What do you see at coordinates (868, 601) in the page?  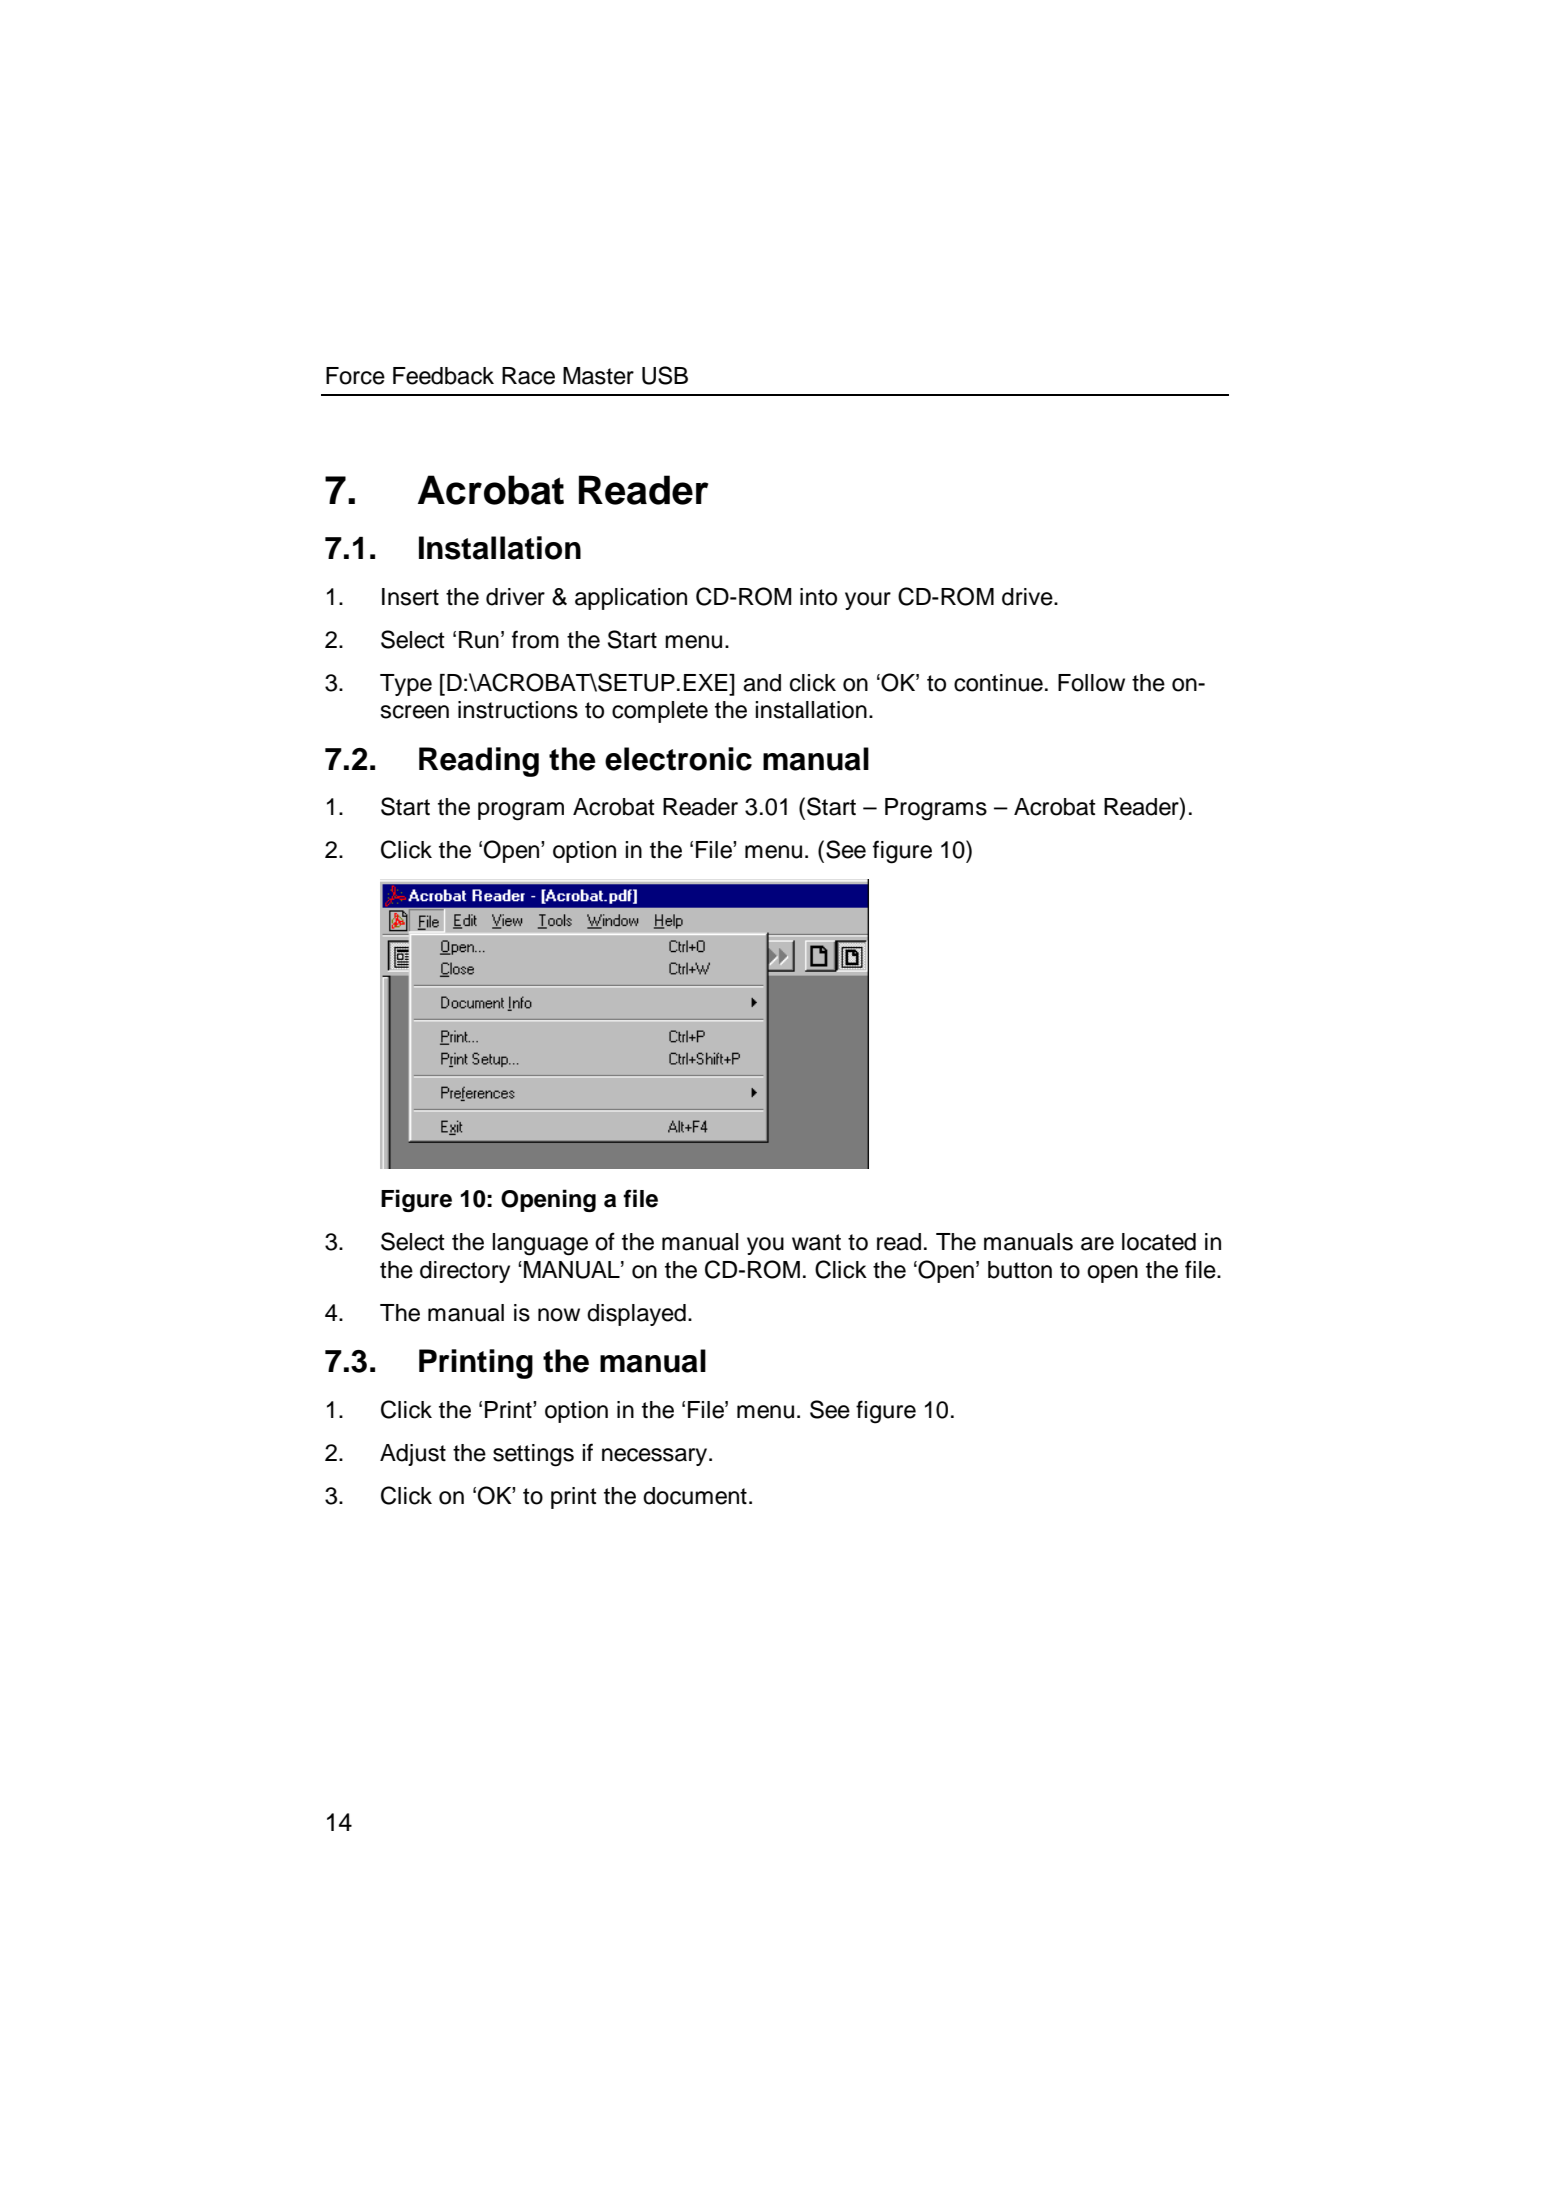 I see `your` at bounding box center [868, 601].
